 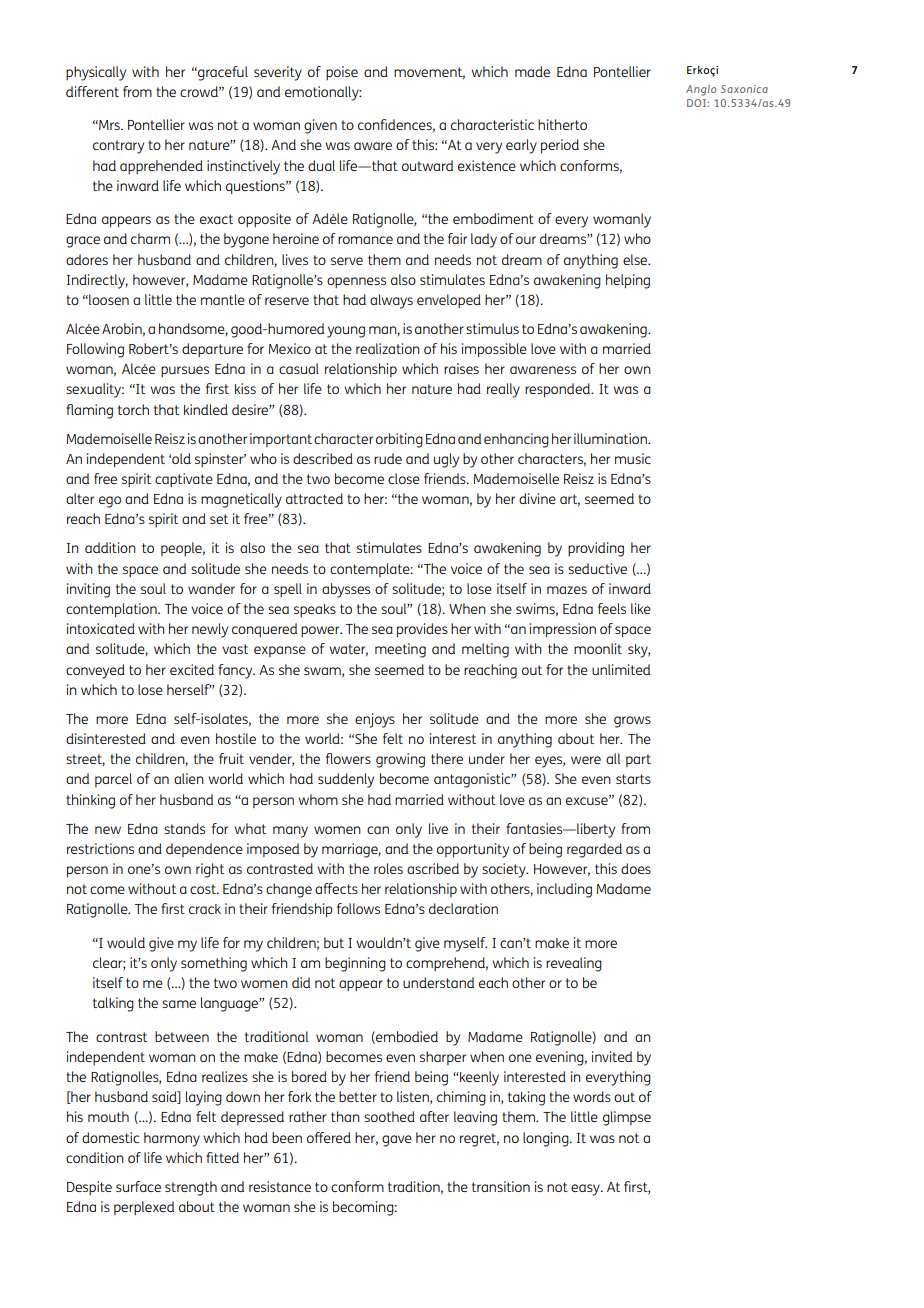 I want to click on easy, so click(x=586, y=1190).
